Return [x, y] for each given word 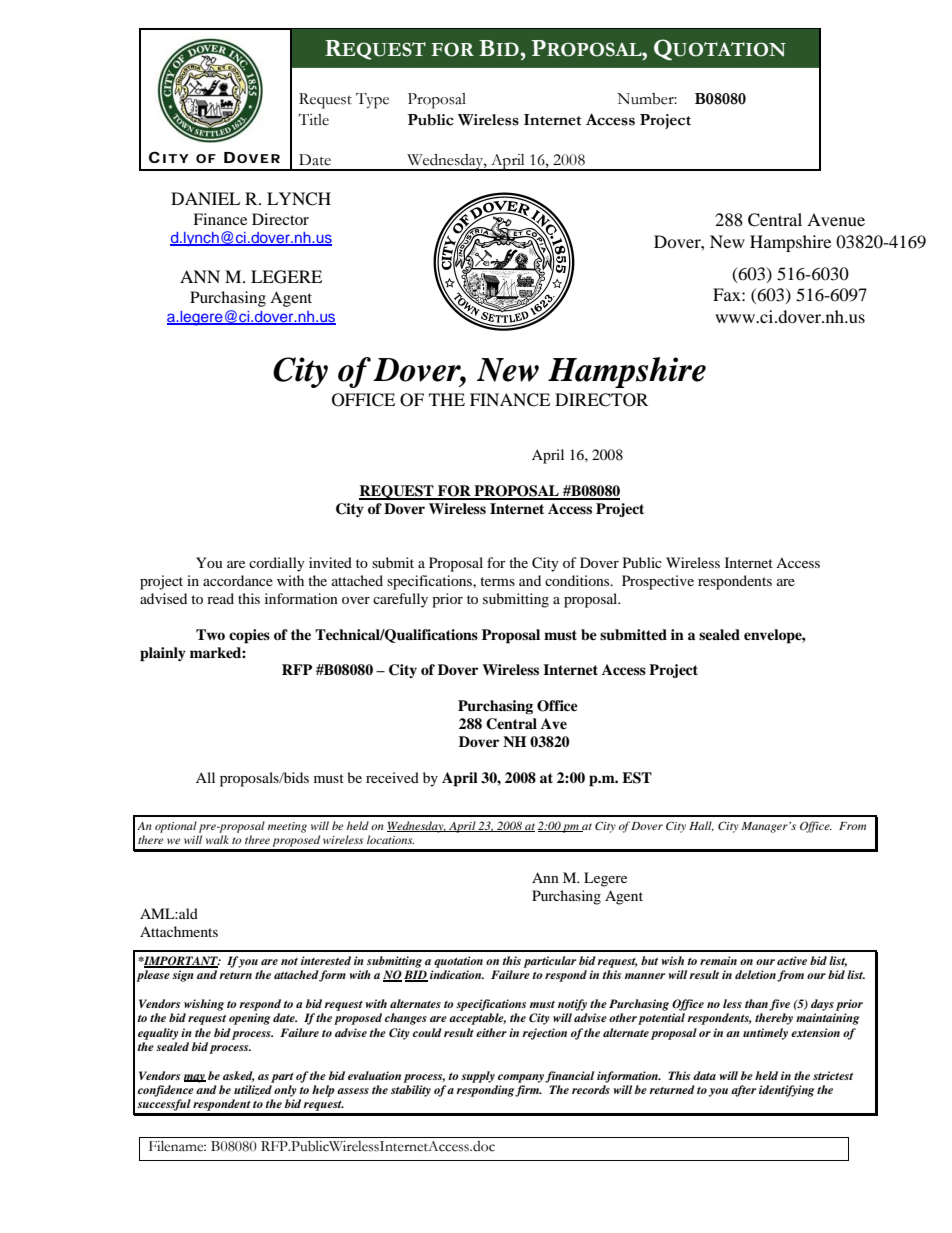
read [220, 598]
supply [478, 1077]
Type [372, 101]
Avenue [836, 219]
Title [313, 119]
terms [497, 581]
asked [239, 1076]
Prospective [658, 582]
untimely [765, 1034]
